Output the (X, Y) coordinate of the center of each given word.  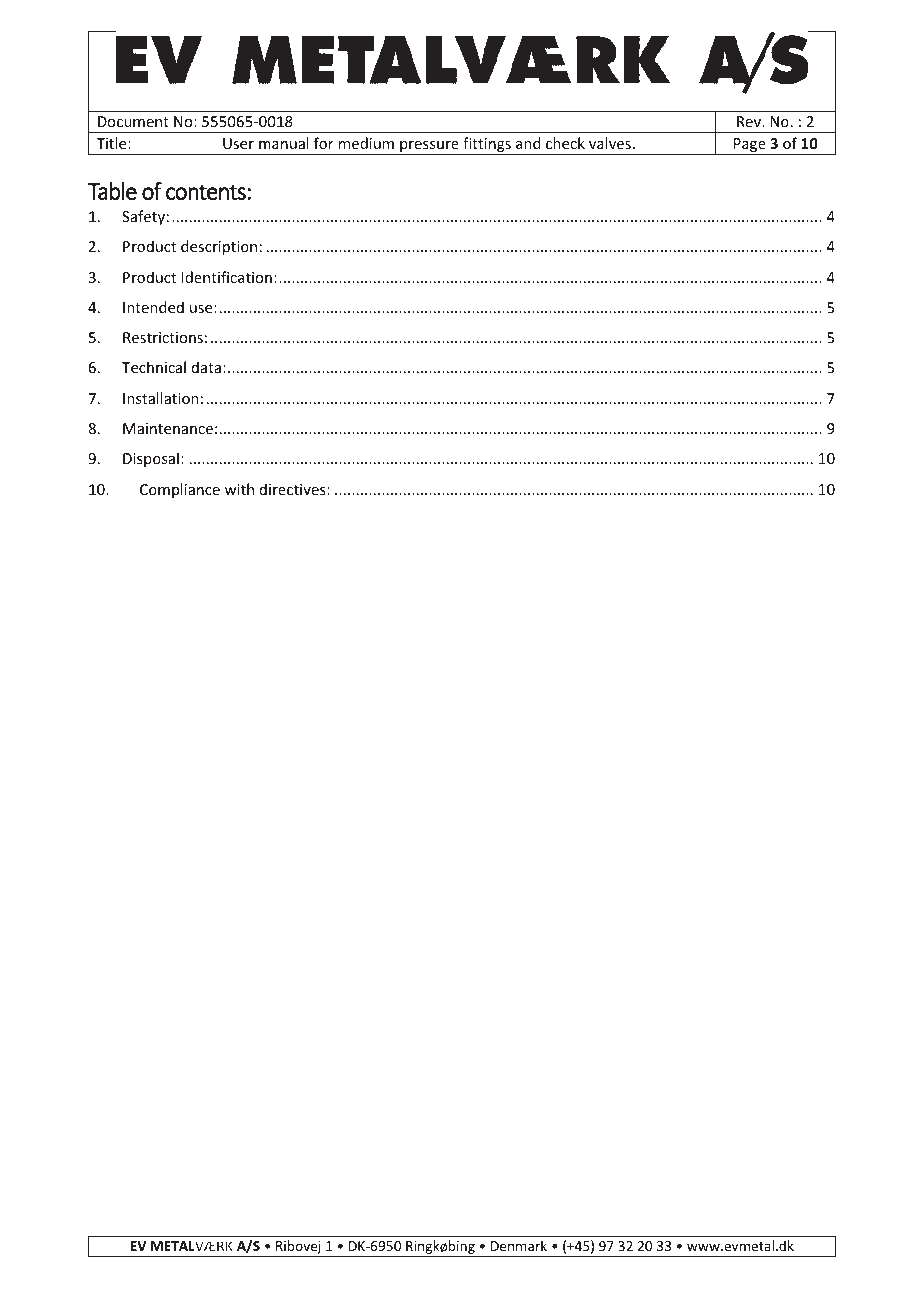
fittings (487, 146)
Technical (154, 367)
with (239, 489)
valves (610, 143)
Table (112, 191)
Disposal (151, 459)
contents (206, 192)
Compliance (180, 490)
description (219, 247)
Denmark (519, 1245)
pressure (429, 148)
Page (750, 146)
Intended (153, 307)
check (565, 143)
